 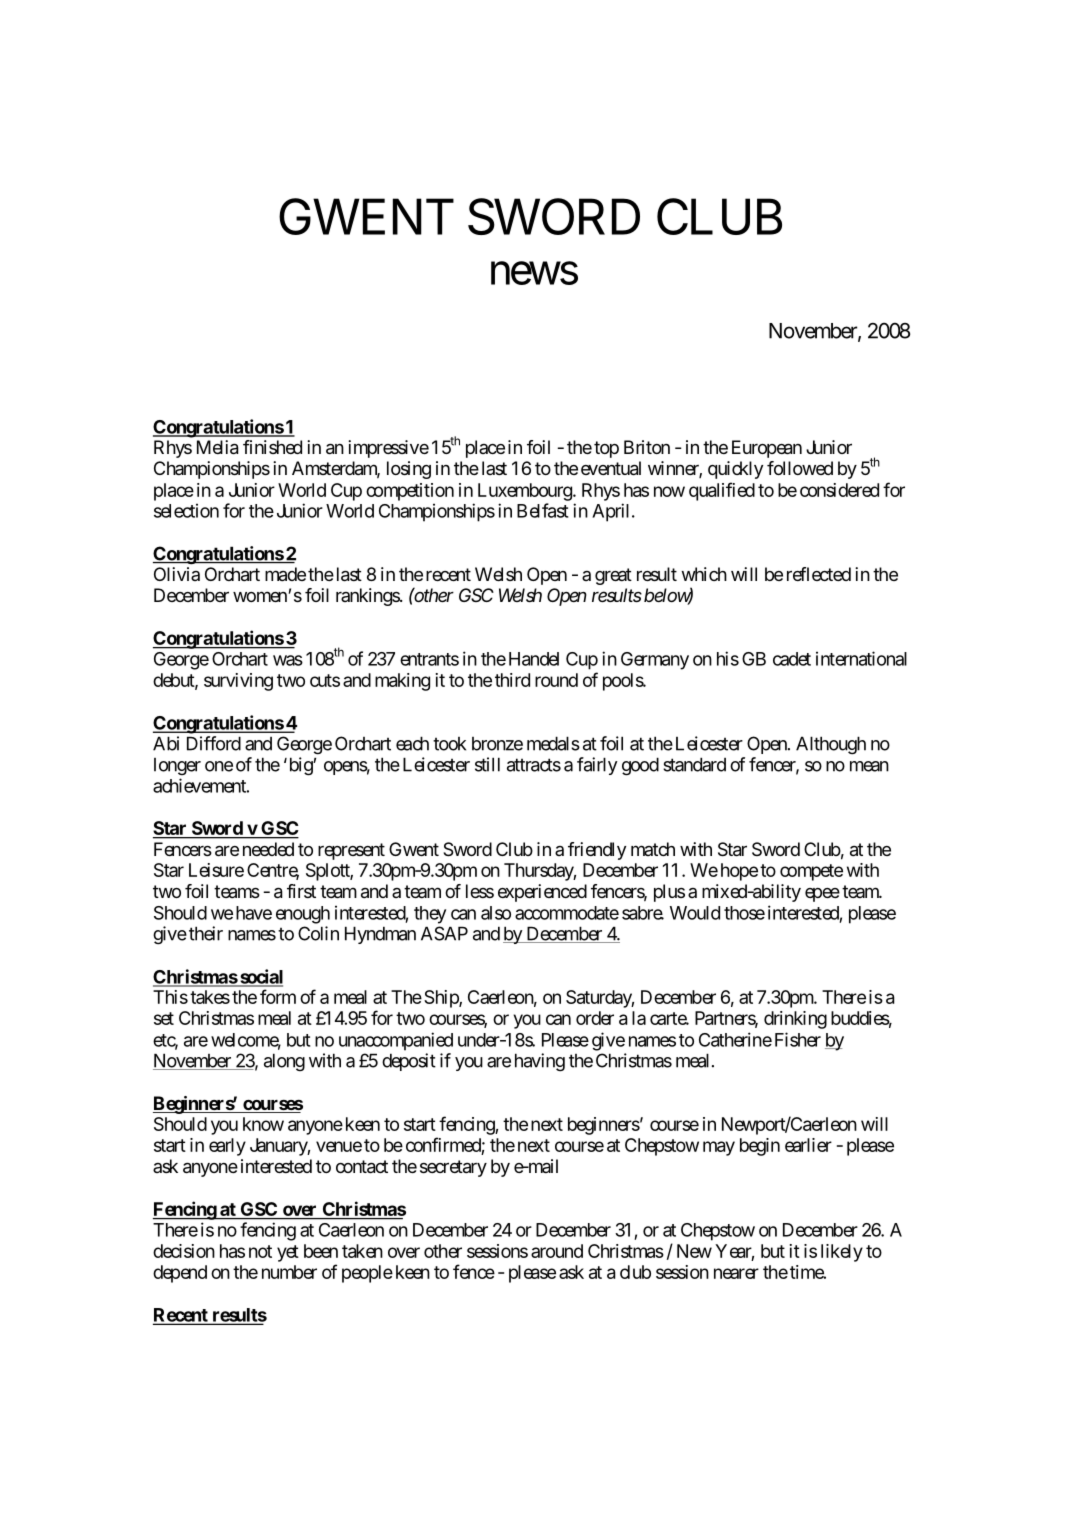 I want to click on compete, so click(x=811, y=872).
